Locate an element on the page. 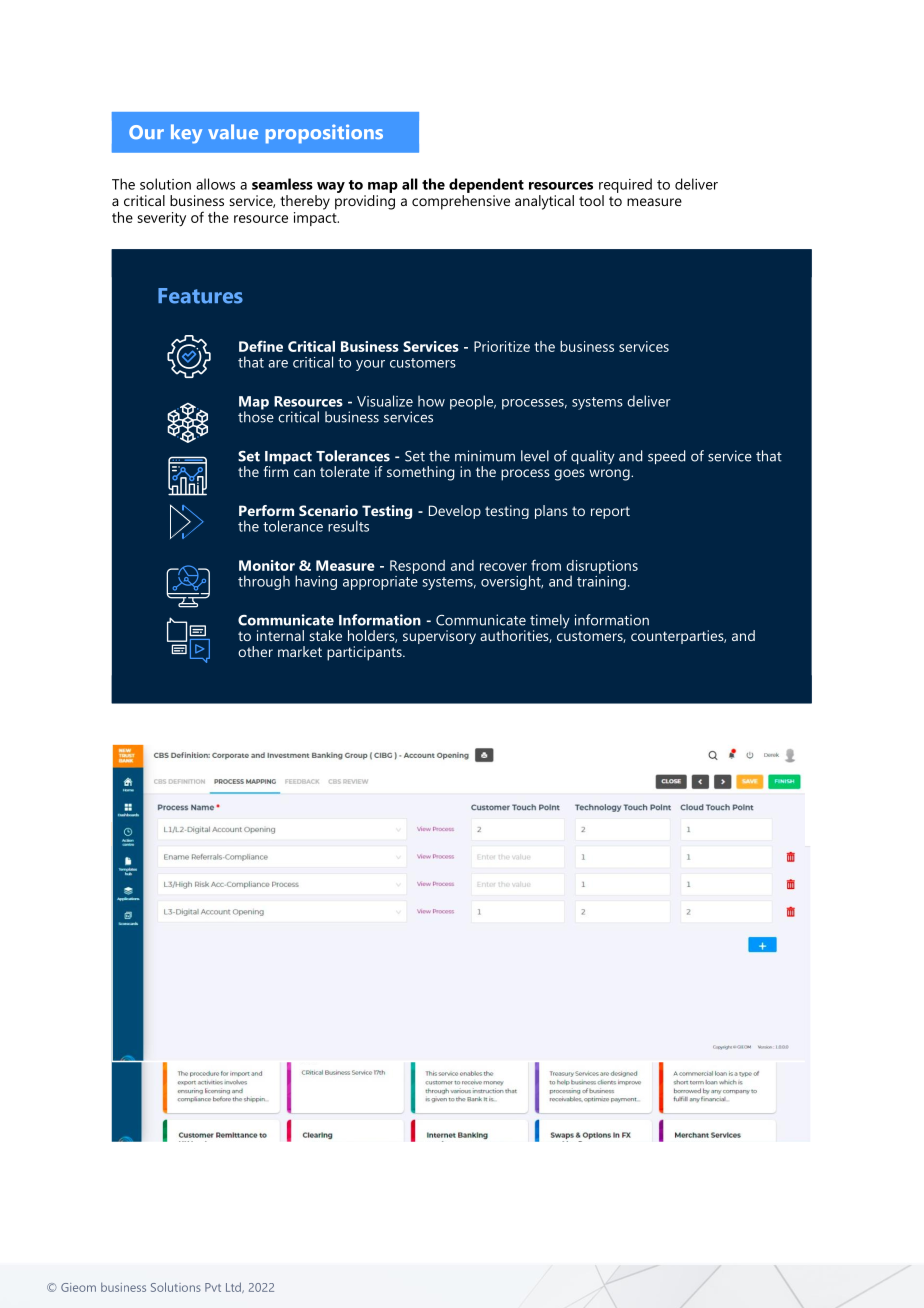 This page has height=1308, width=924. quality is located at coordinates (593, 457).
